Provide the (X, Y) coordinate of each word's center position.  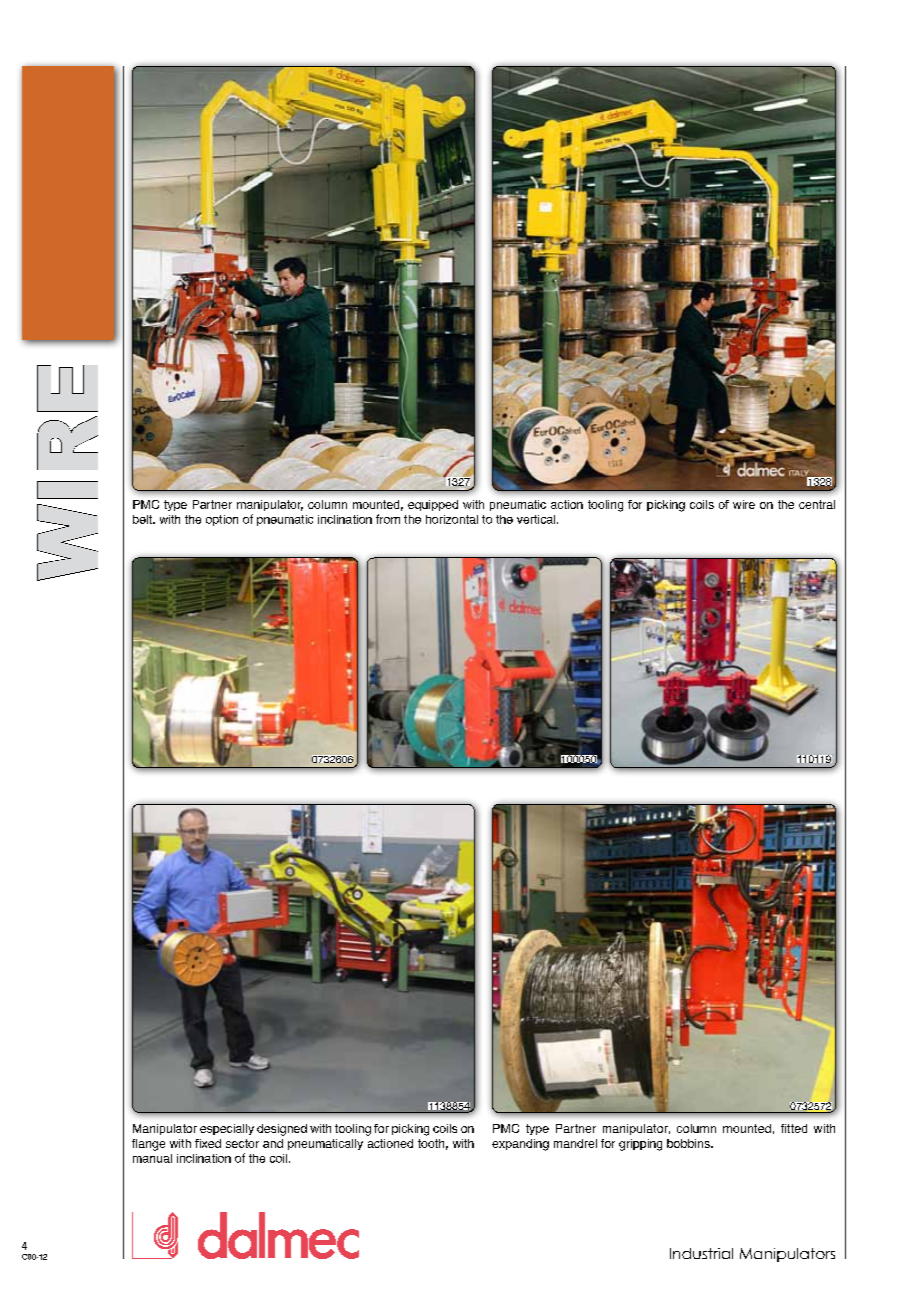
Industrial (701, 1253)
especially (227, 1129)
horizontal (452, 519)
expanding (520, 1145)
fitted (794, 1128)
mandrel (575, 1143)
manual (152, 1158)
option (222, 520)
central (817, 504)
